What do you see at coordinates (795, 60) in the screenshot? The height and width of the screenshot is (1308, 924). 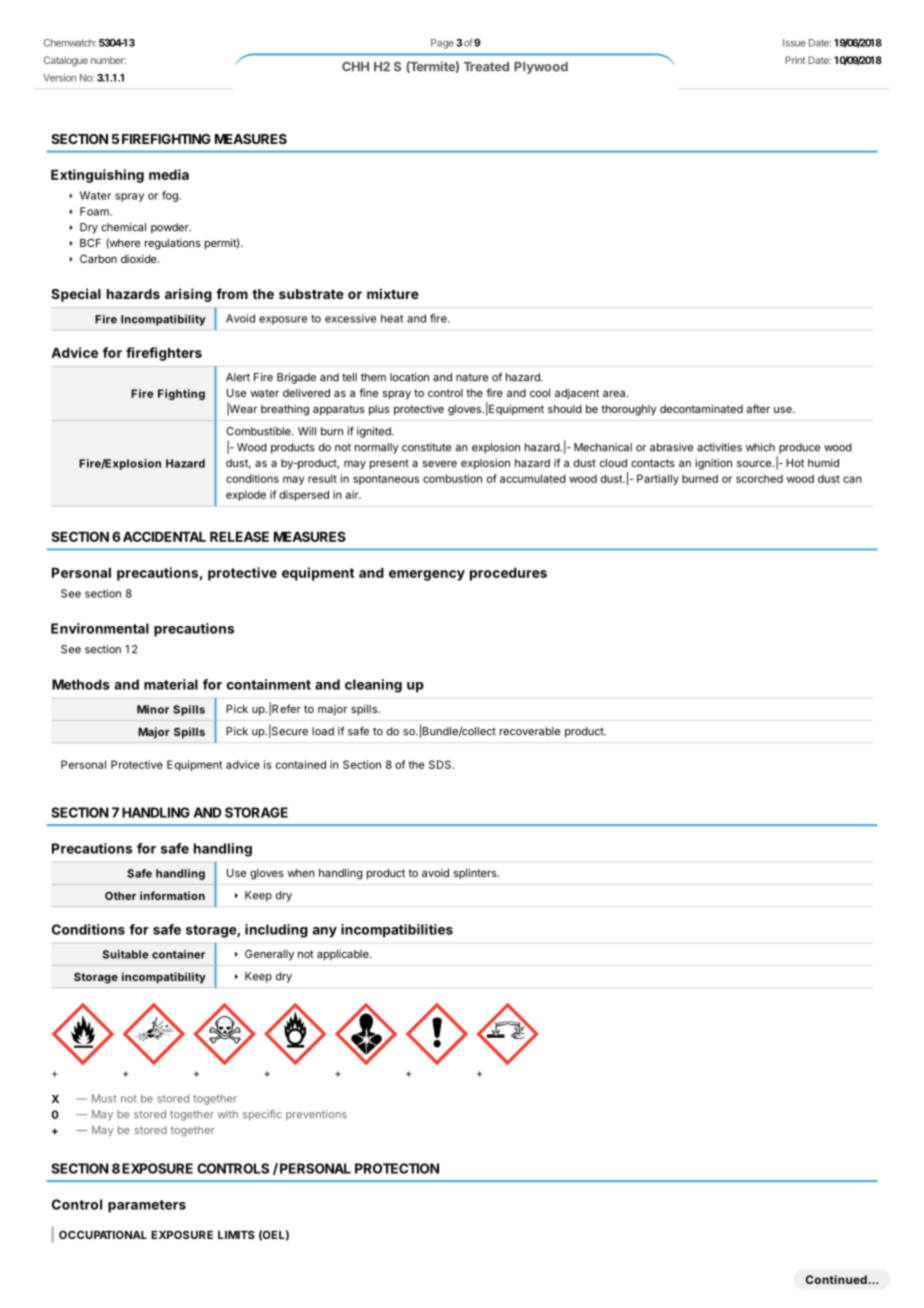 I see `Print` at bounding box center [795, 60].
